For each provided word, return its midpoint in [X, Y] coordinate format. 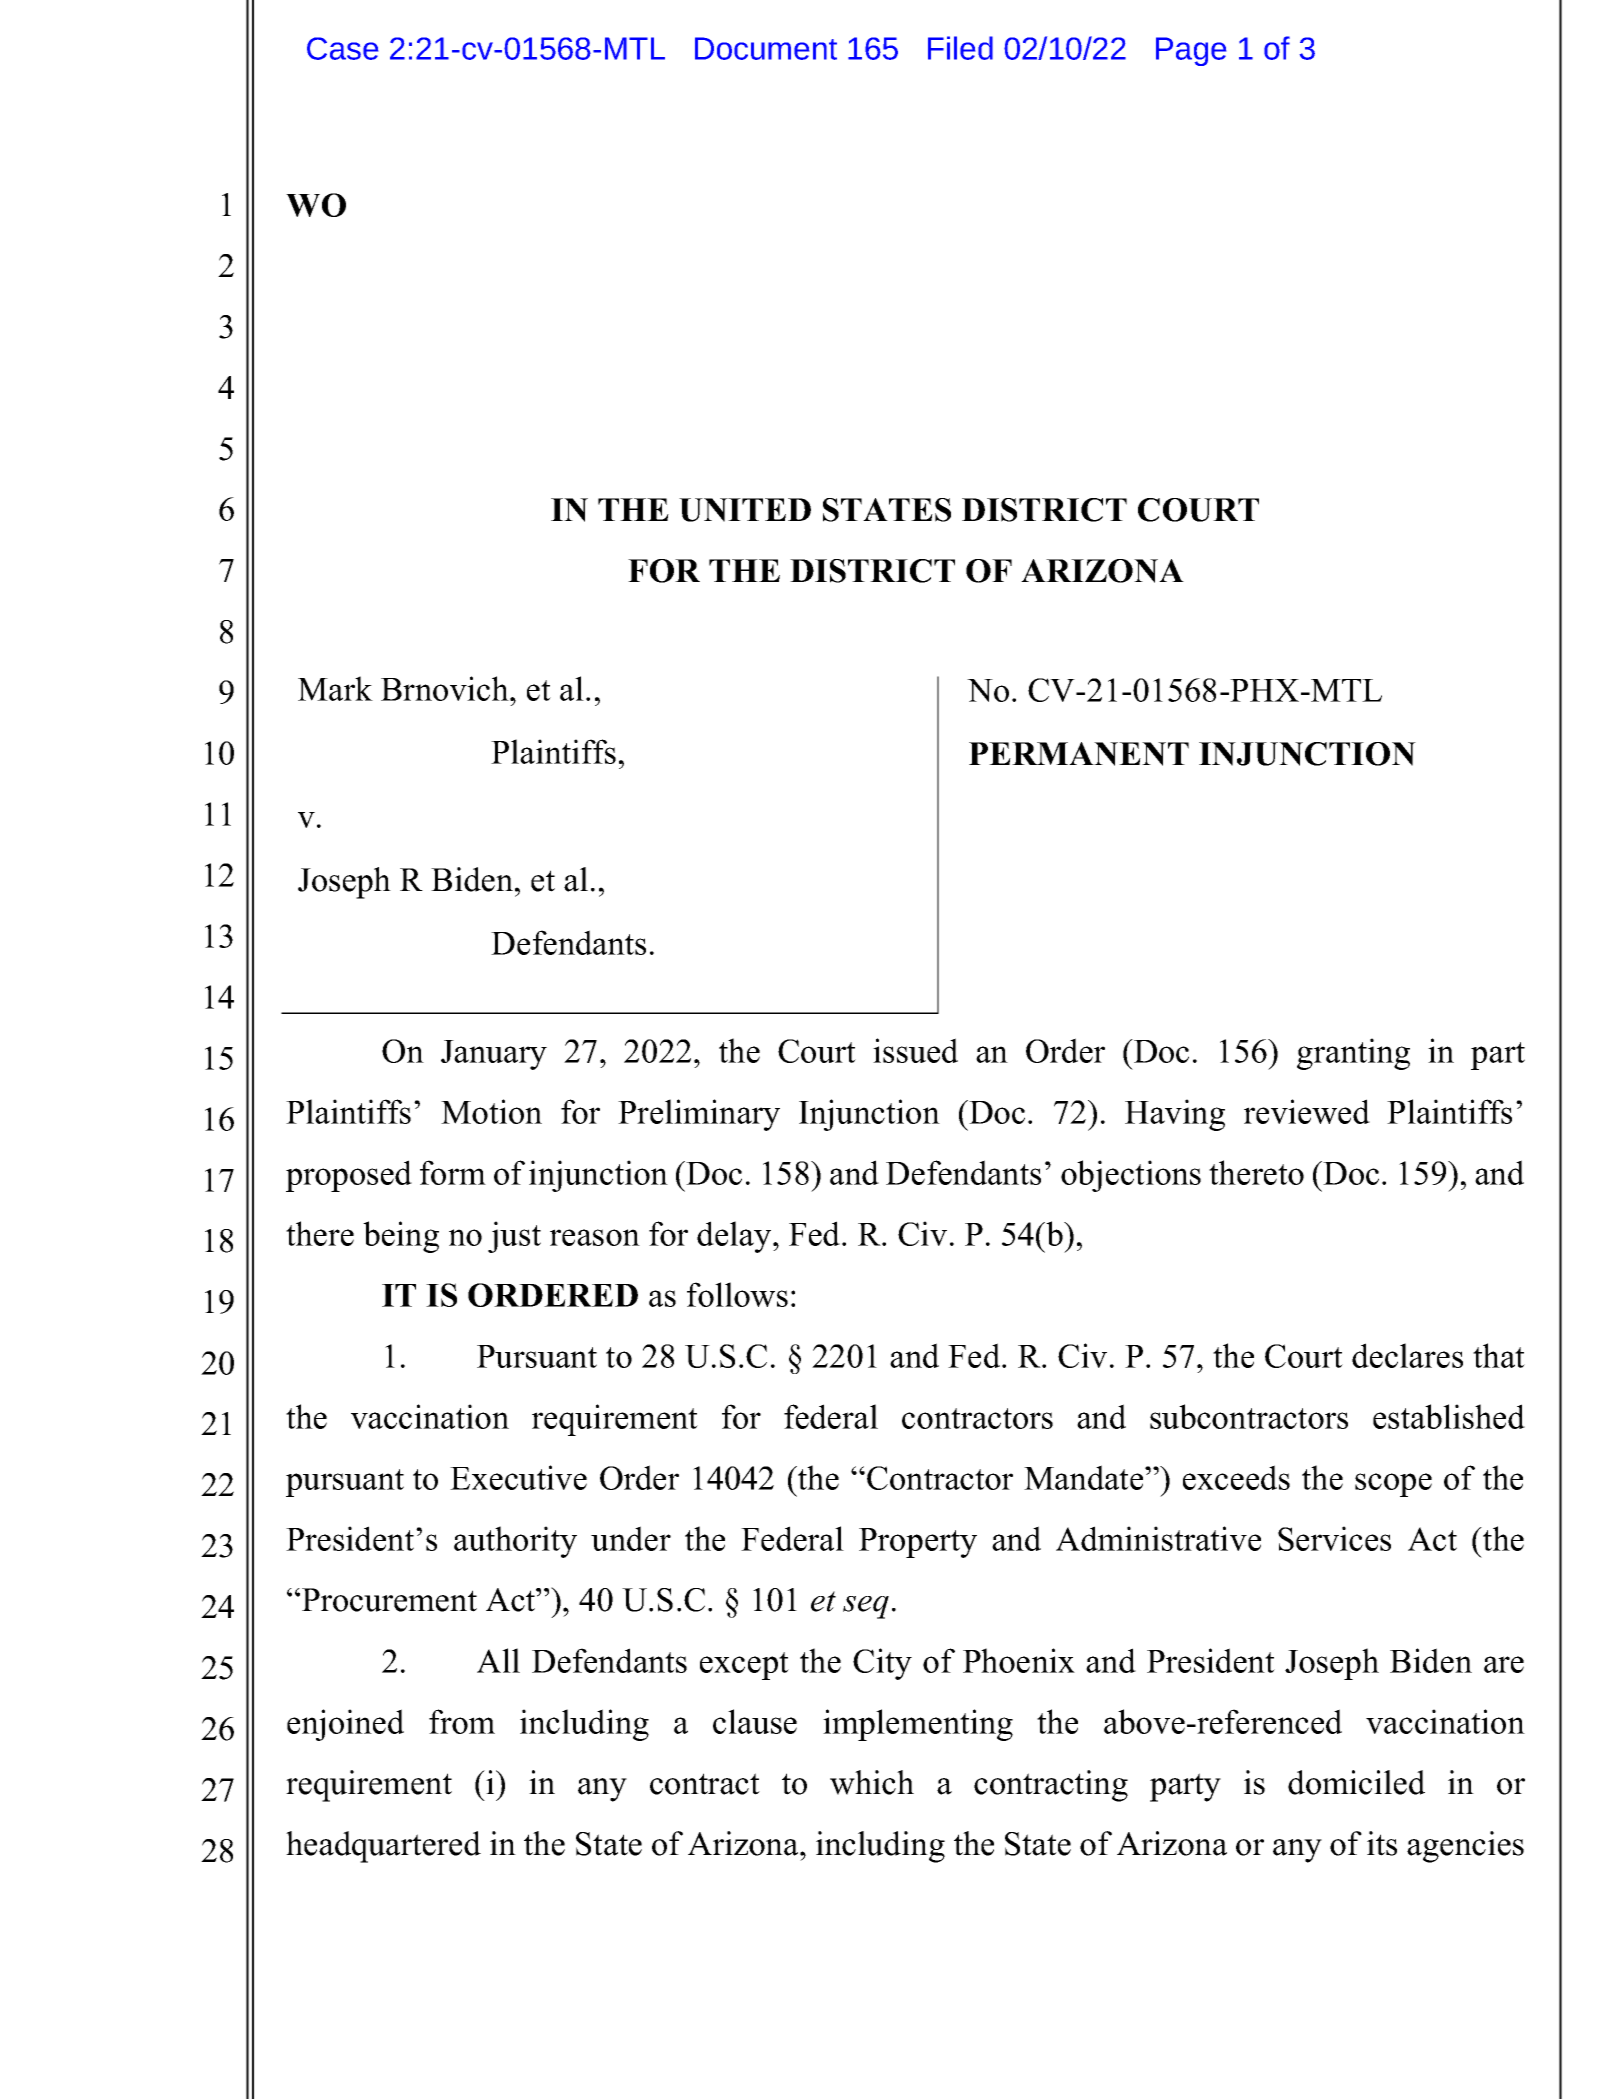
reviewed [1307, 1111]
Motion [491, 1111]
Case [342, 48]
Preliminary [699, 1115]
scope [1393, 1485]
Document [766, 48]
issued [915, 1050]
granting [1353, 1054]
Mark [335, 688]
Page [1191, 51]
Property [918, 1543]
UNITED [745, 510]
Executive [518, 1477]
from [462, 1721]
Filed [960, 48]
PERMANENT [1079, 754]
